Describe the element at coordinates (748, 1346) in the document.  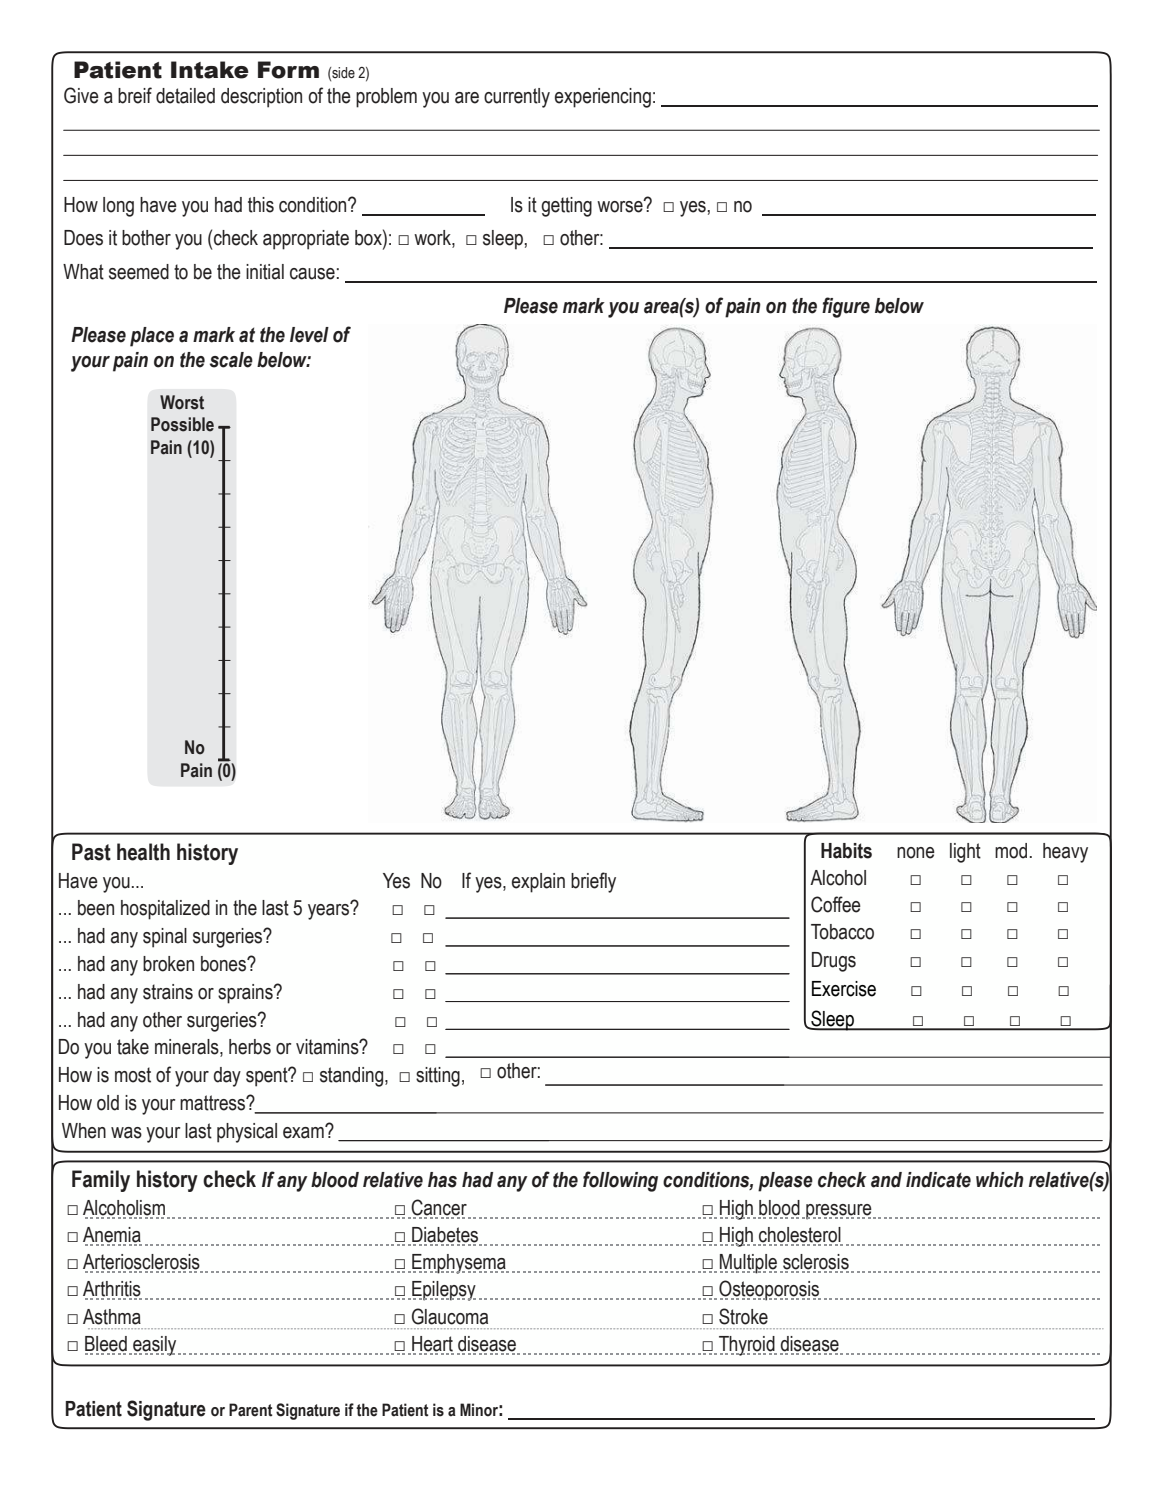
I see `Thyroid` at that location.
